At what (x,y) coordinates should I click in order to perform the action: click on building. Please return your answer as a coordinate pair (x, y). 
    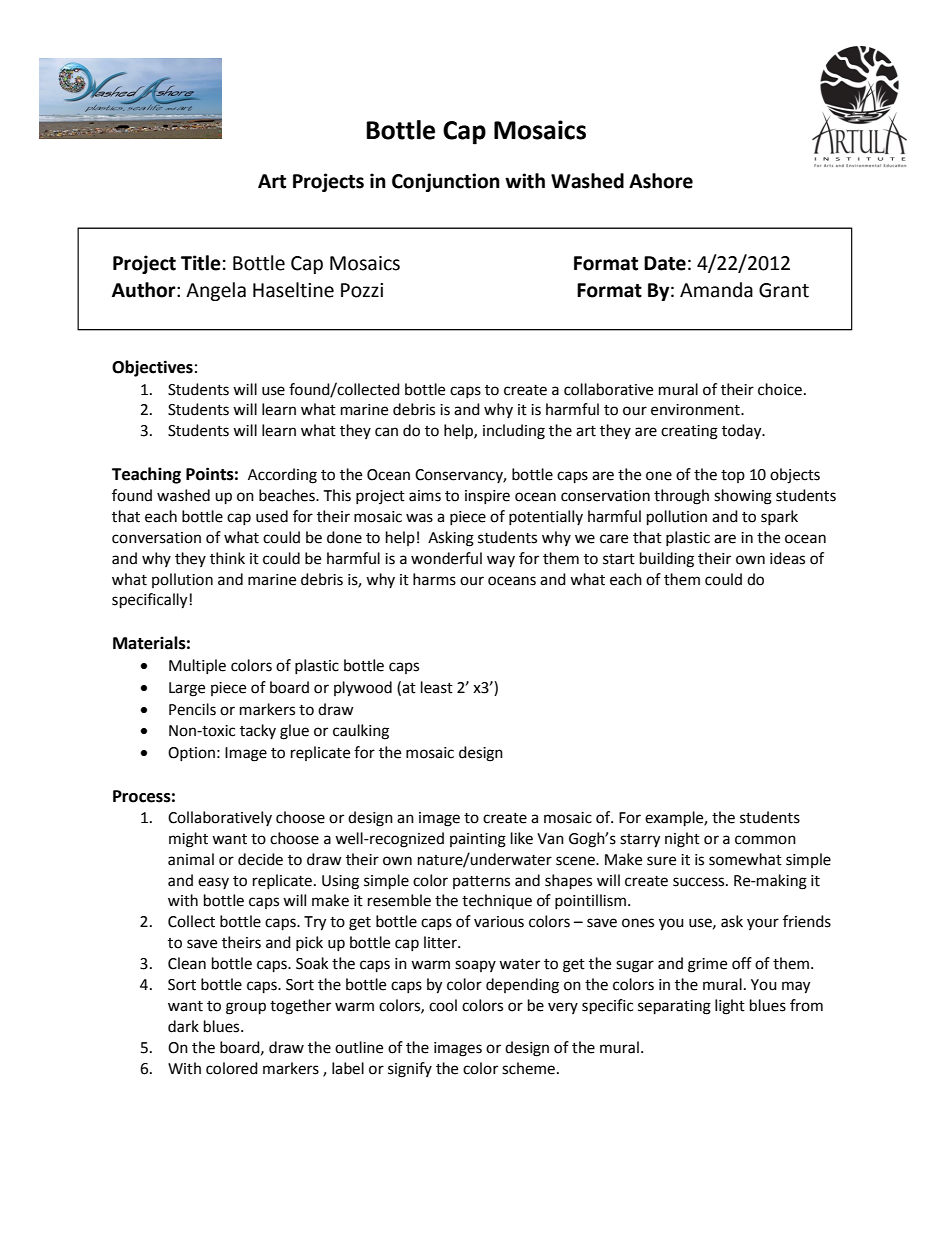
    Looking at the image, I should click on (667, 560).
